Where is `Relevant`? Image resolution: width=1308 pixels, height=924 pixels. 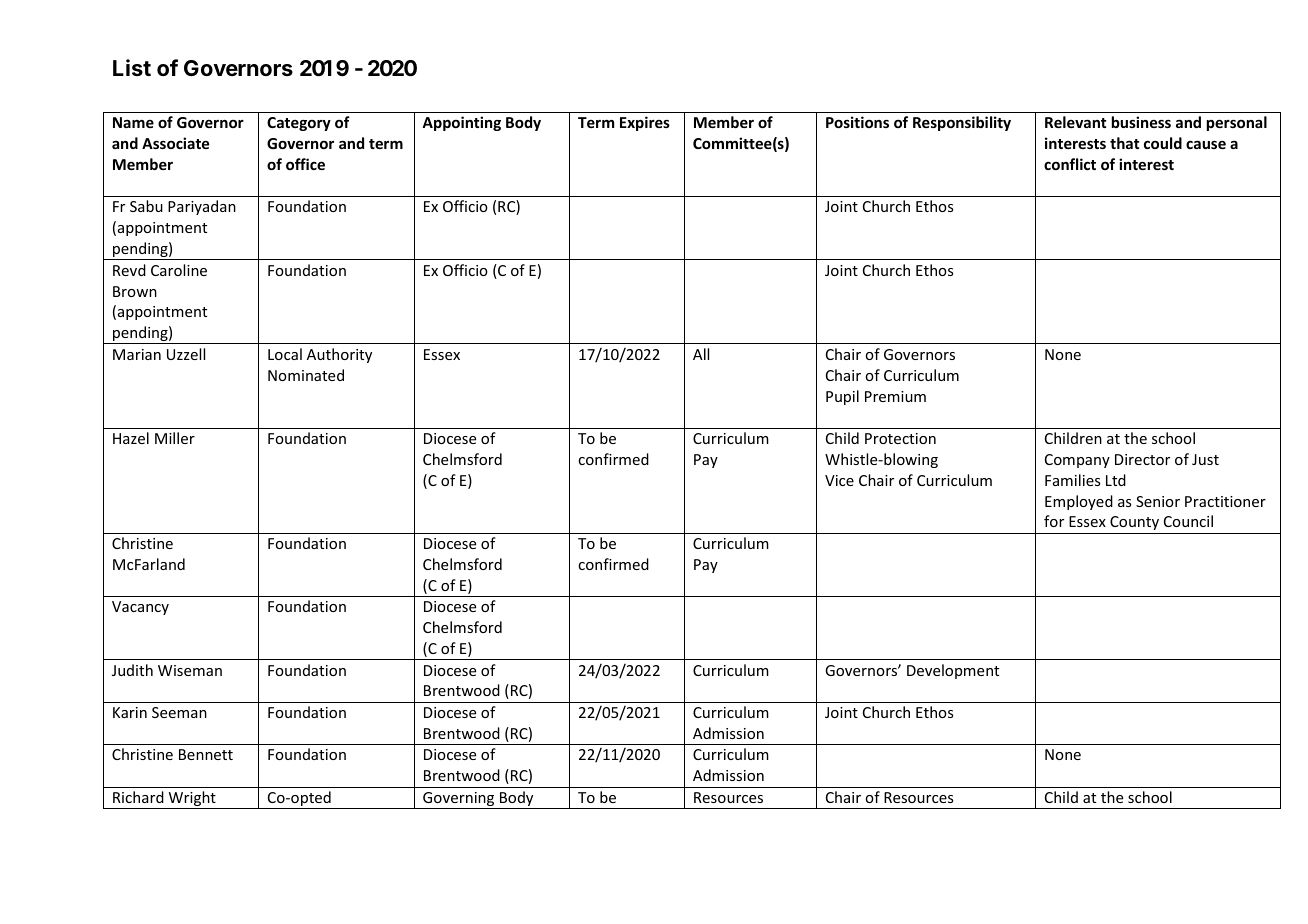
Relevant is located at coordinates (1075, 122).
